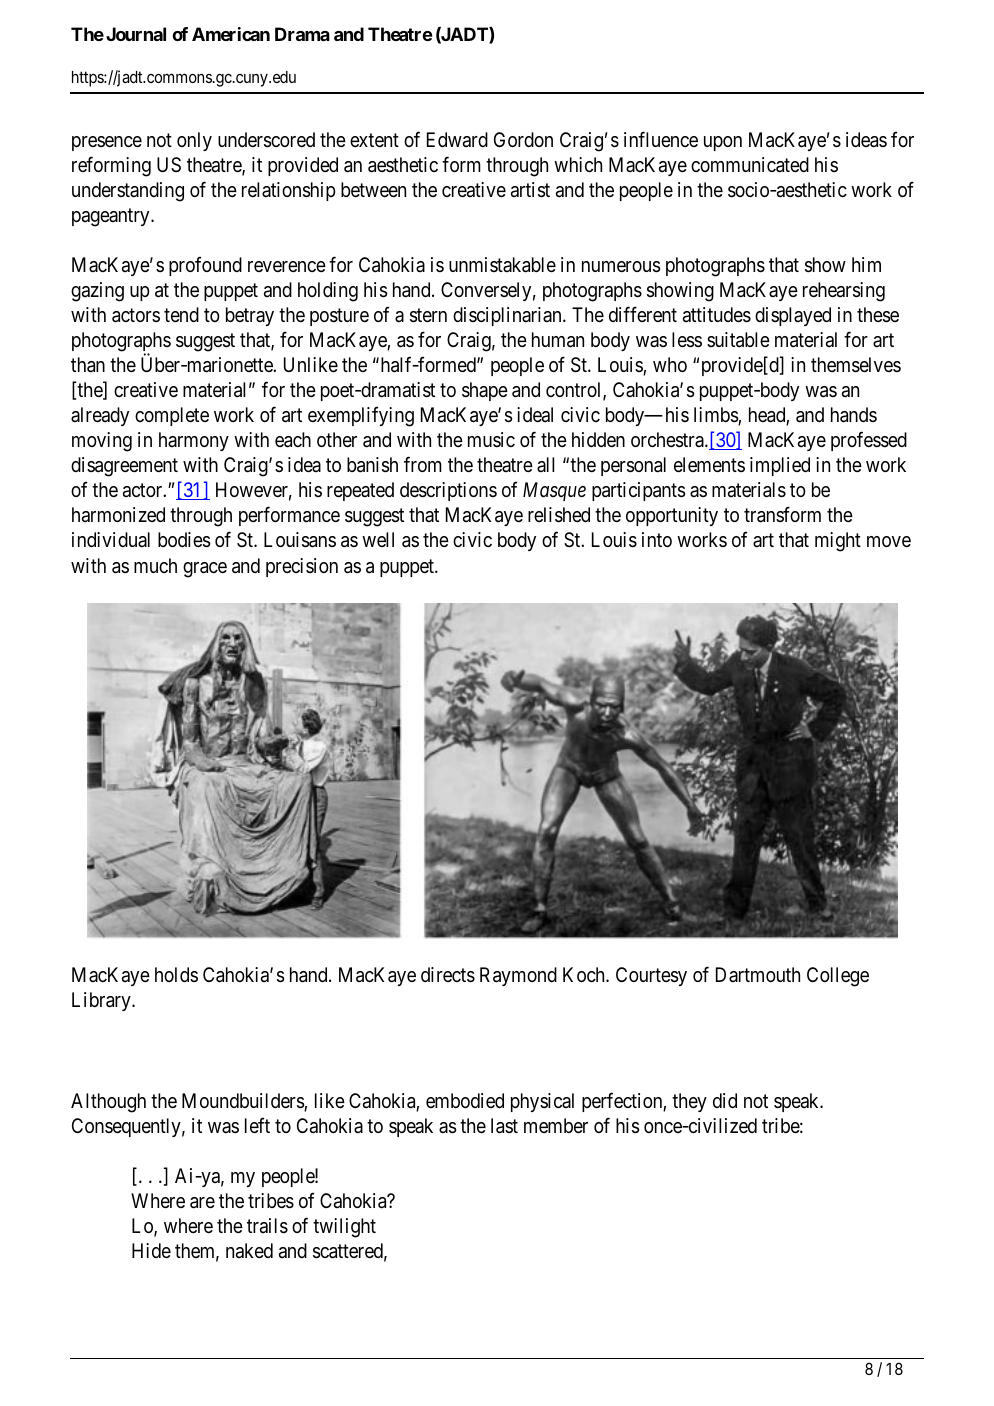 Image resolution: width=994 pixels, height=1406 pixels. I want to click on might, so click(838, 542).
